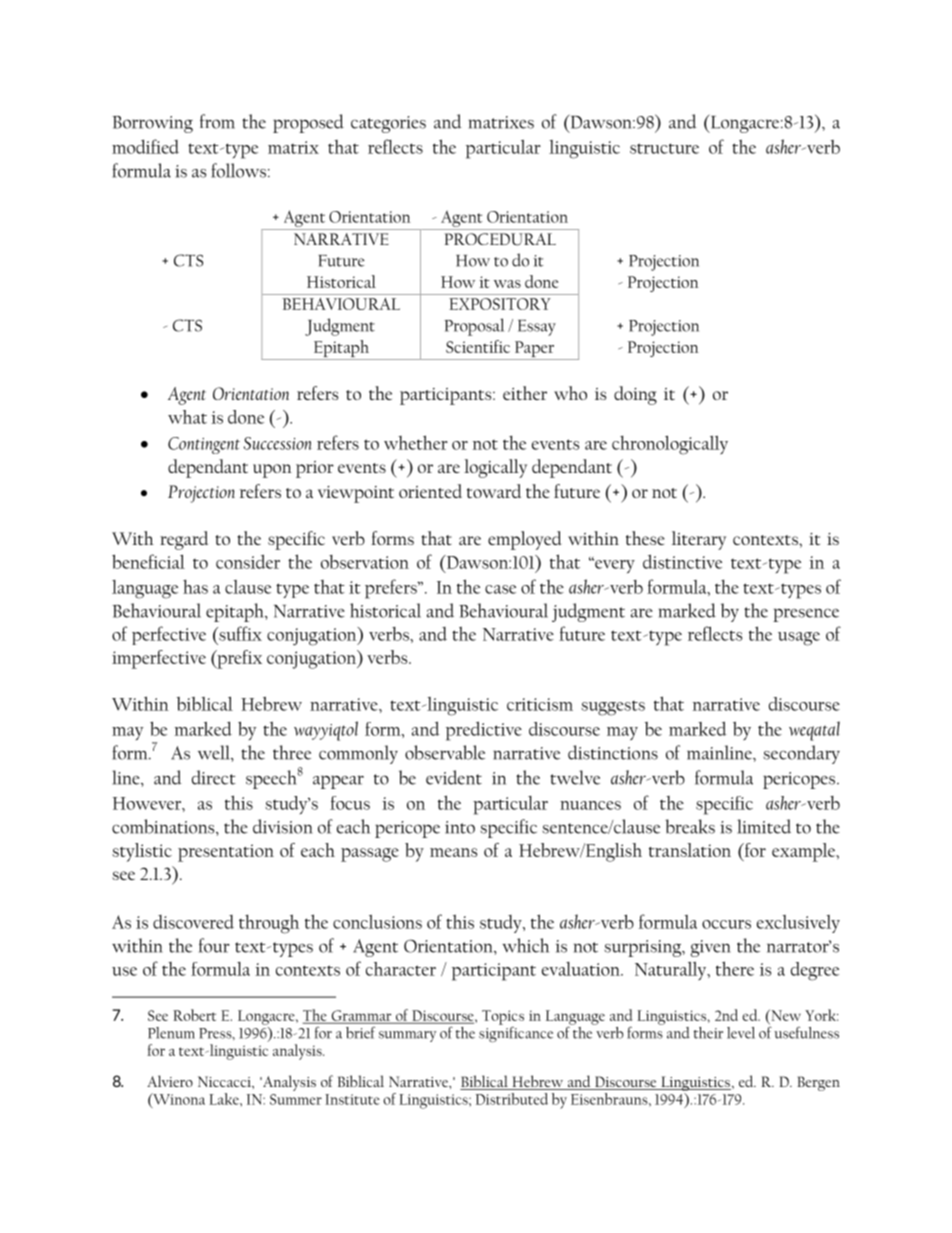 Image resolution: width=952 pixels, height=1233 pixels. Describe the element at coordinates (226, 853) in the screenshot. I see `presentation` at that location.
